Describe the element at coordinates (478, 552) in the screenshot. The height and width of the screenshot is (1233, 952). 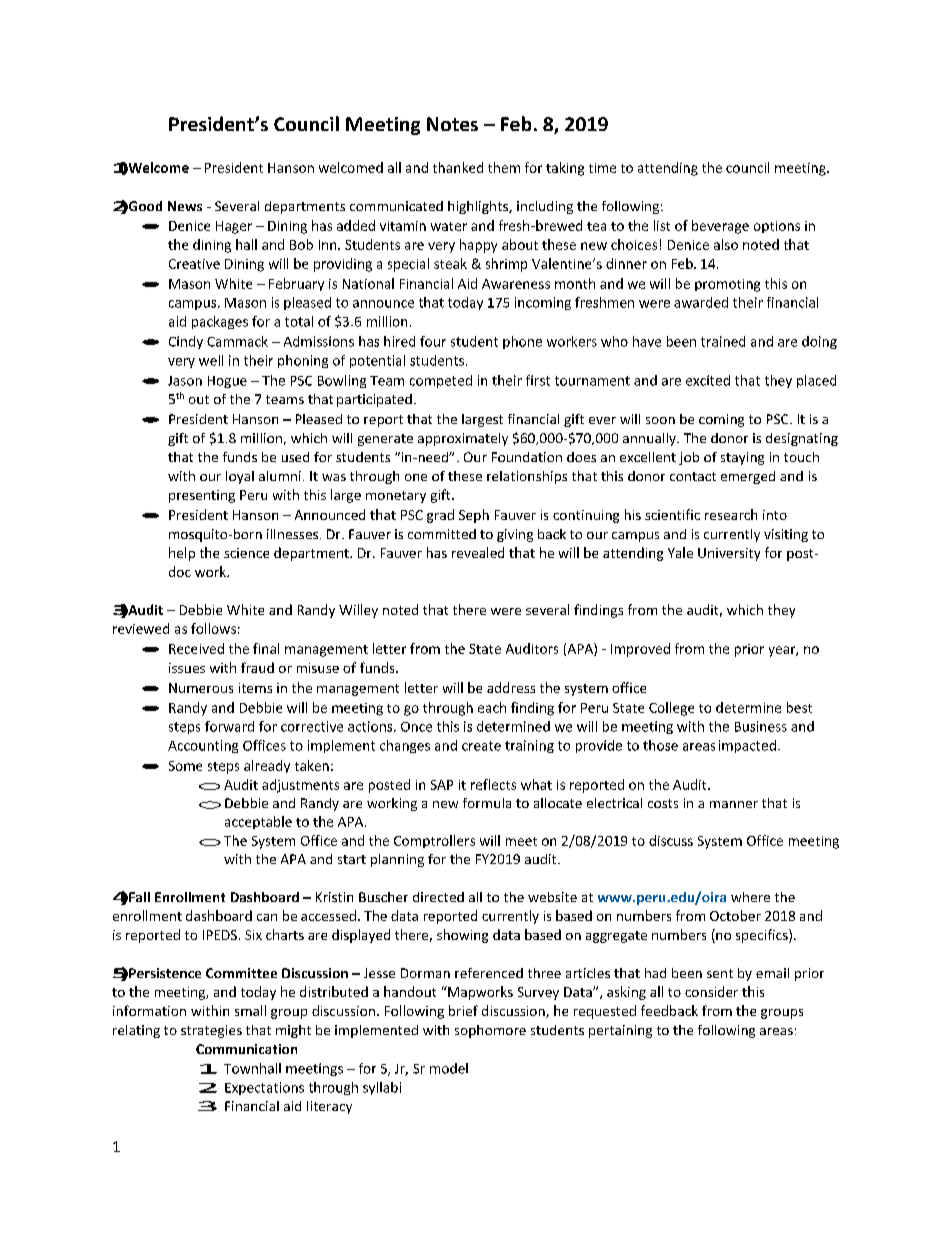
I see `revealed` at that location.
